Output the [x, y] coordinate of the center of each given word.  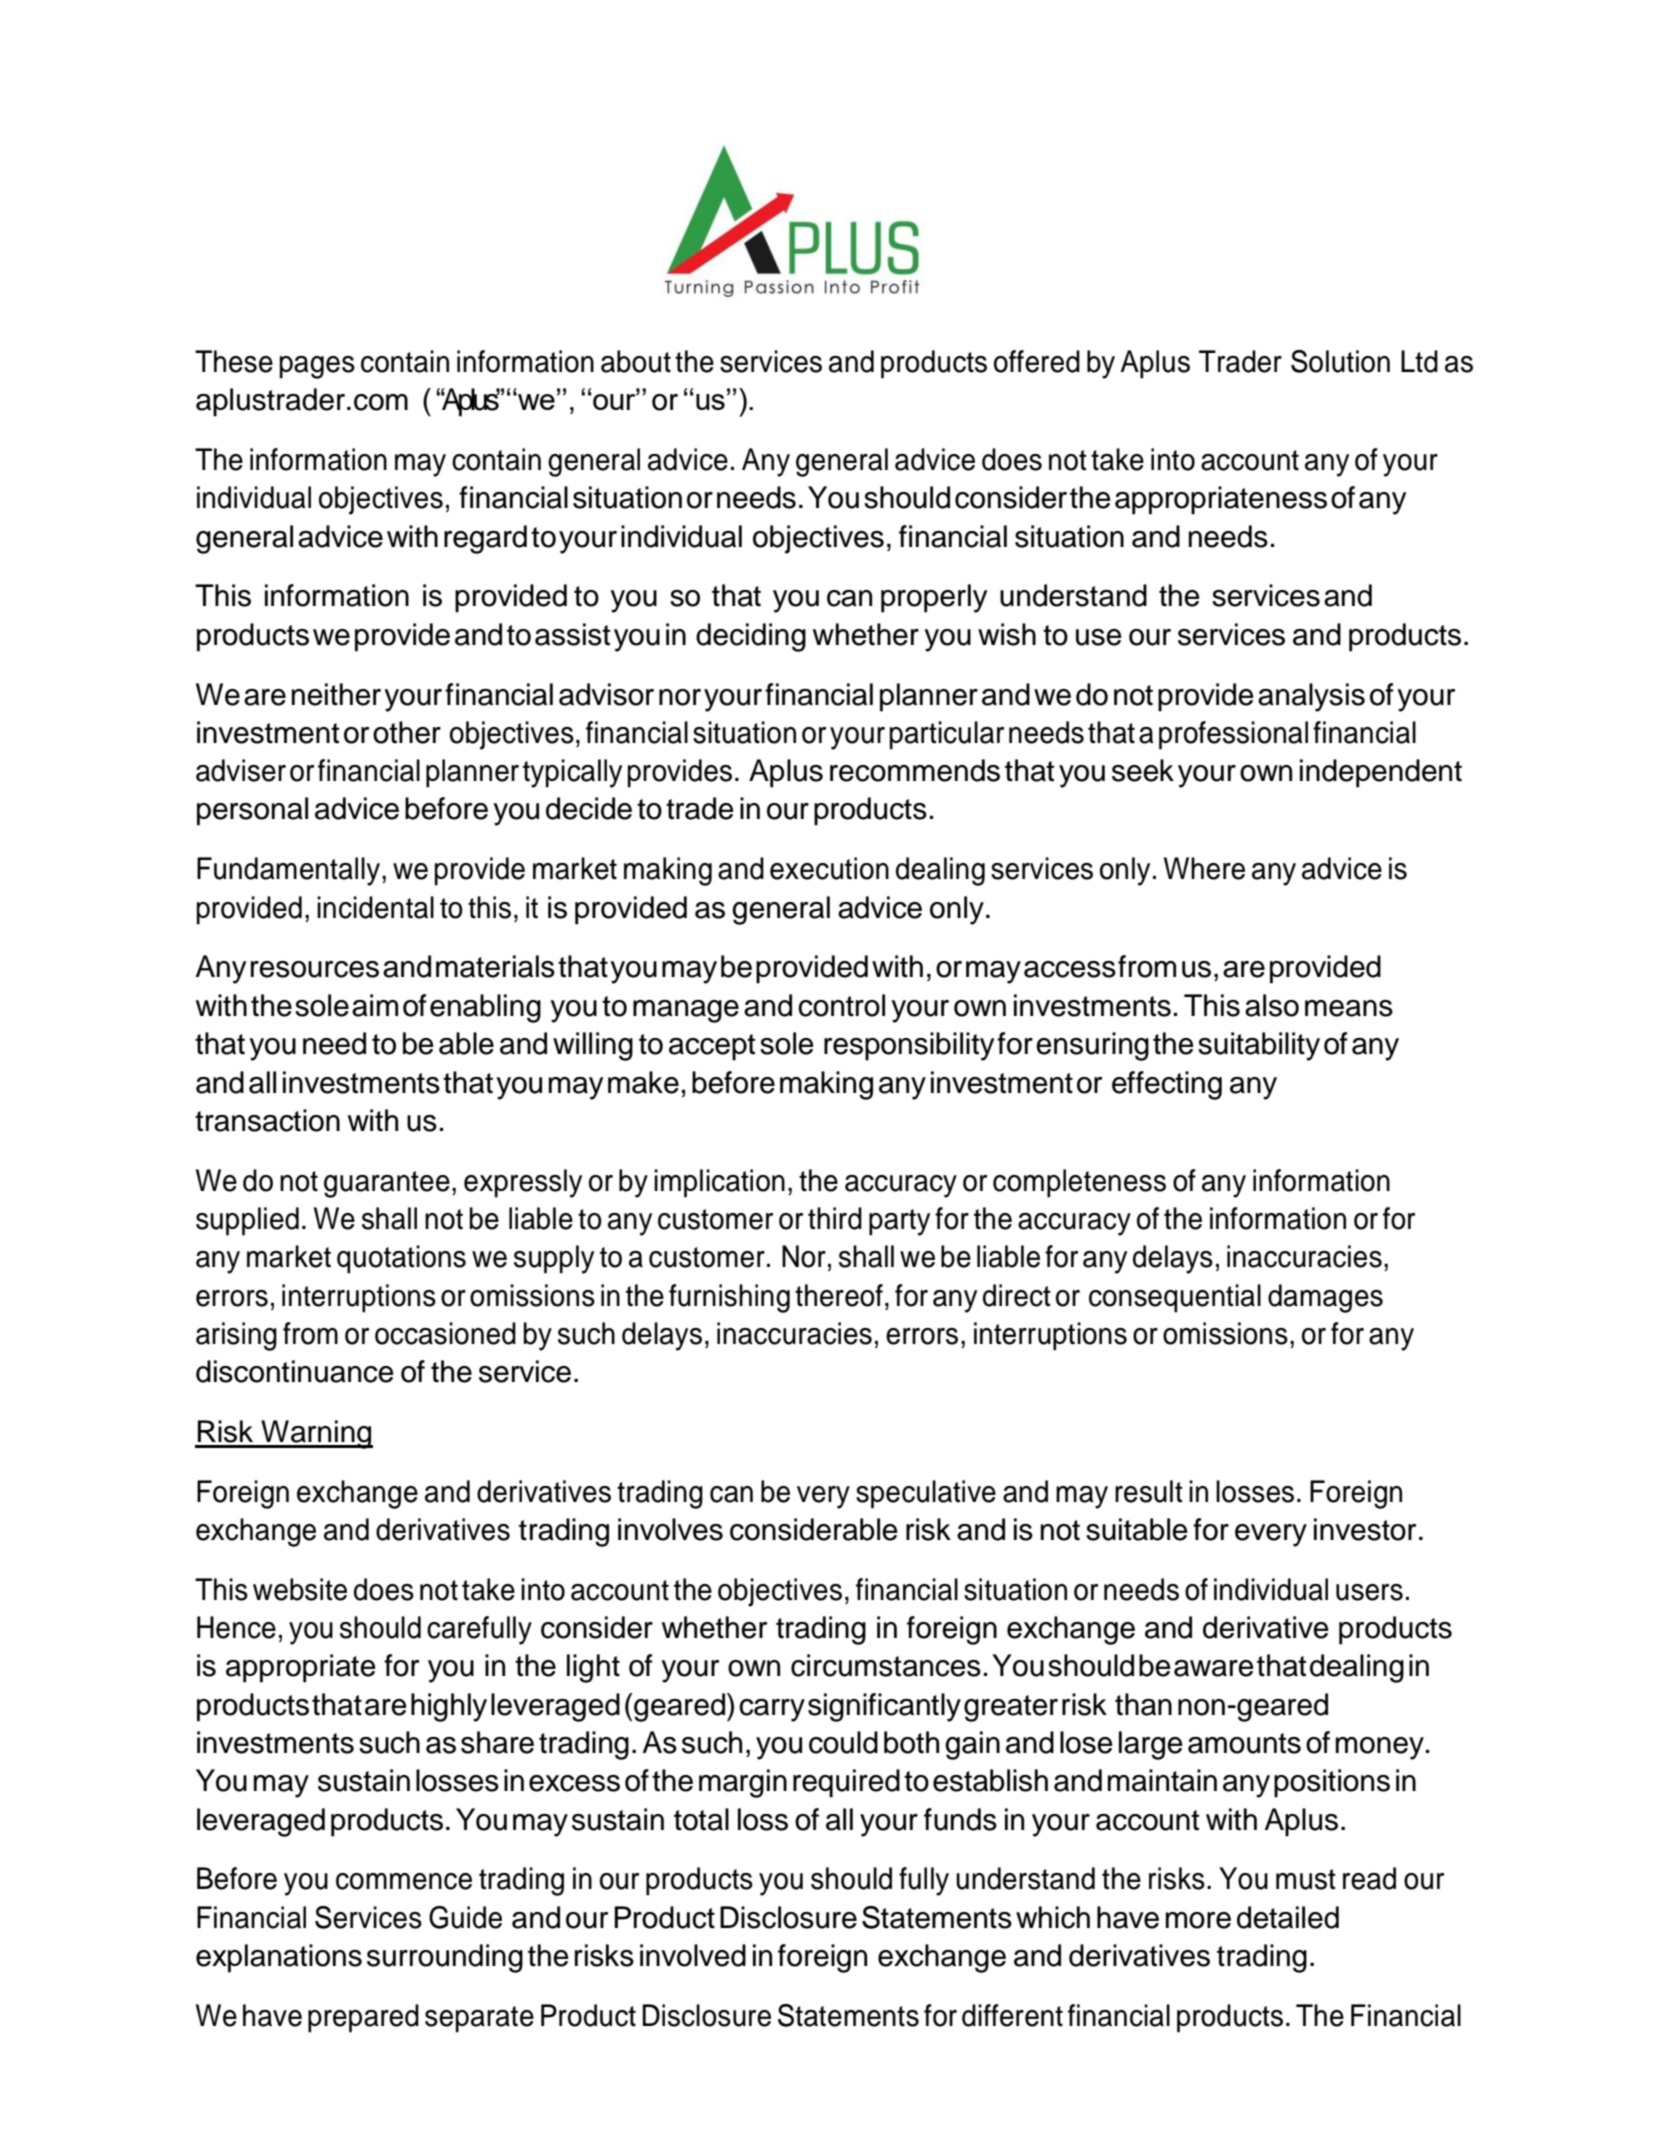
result [1149, 1491]
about [636, 361]
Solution [1340, 361]
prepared [363, 2018]
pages [317, 367]
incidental [375, 907]
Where [1204, 868]
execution [829, 868]
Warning [316, 1434]
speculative [926, 1494]
